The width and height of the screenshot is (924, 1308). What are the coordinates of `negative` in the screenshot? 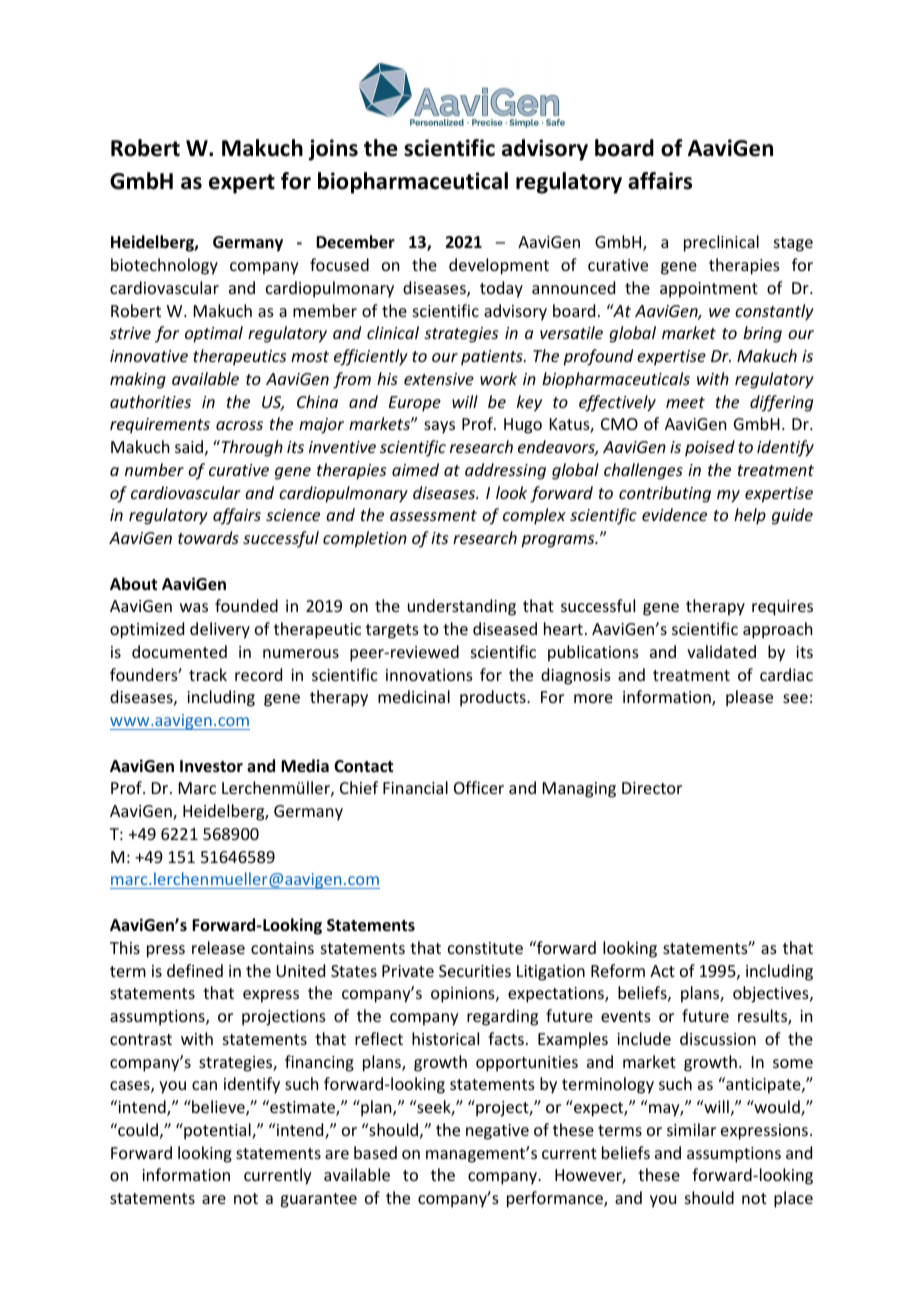 It's located at (497, 1132).
